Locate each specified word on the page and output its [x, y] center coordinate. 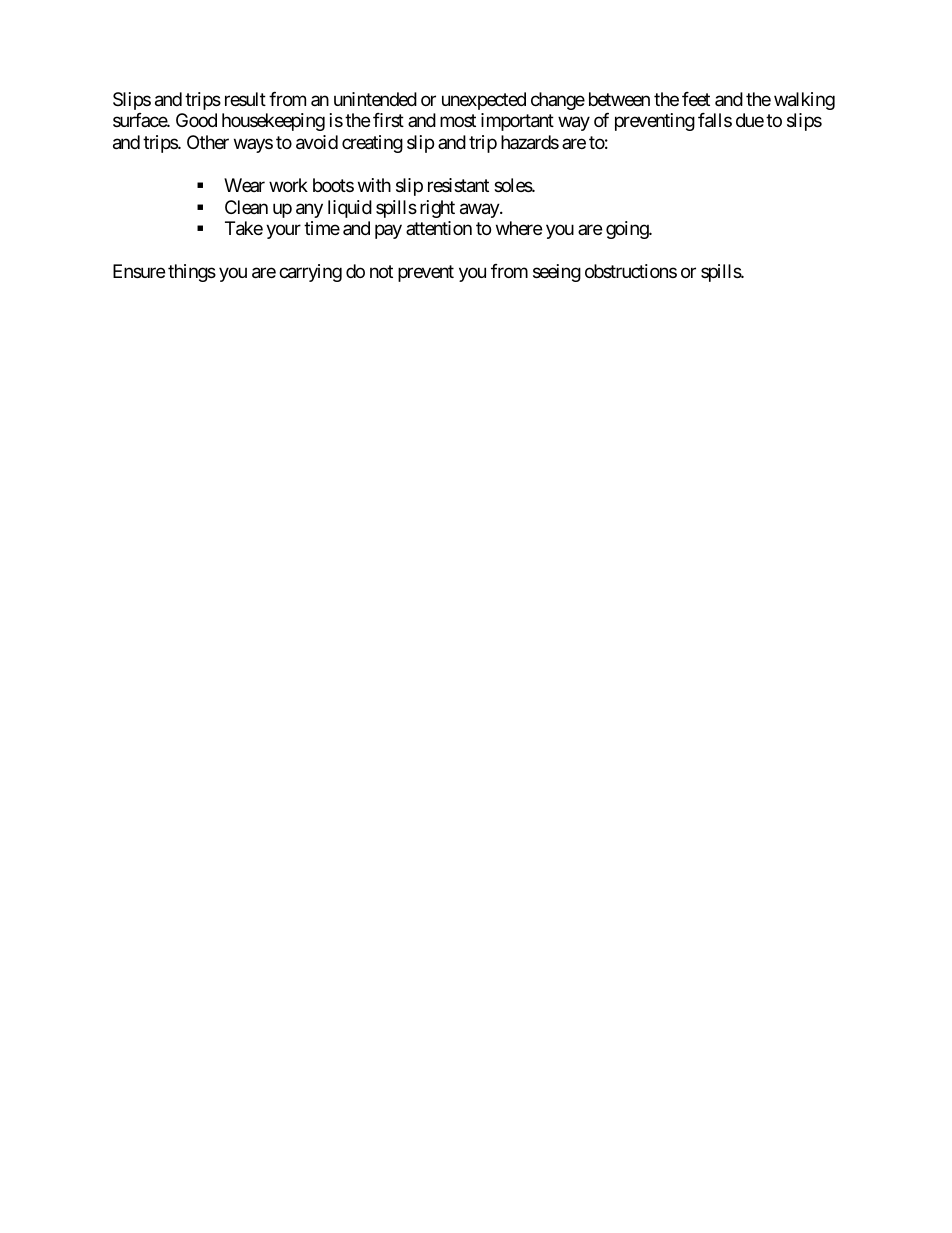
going [628, 230]
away [480, 210]
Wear [244, 185]
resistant [458, 185]
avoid [317, 142]
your [283, 232]
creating [372, 144]
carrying [310, 273]
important [517, 122]
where [519, 228]
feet [696, 99]
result [245, 99]
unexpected [484, 101]
